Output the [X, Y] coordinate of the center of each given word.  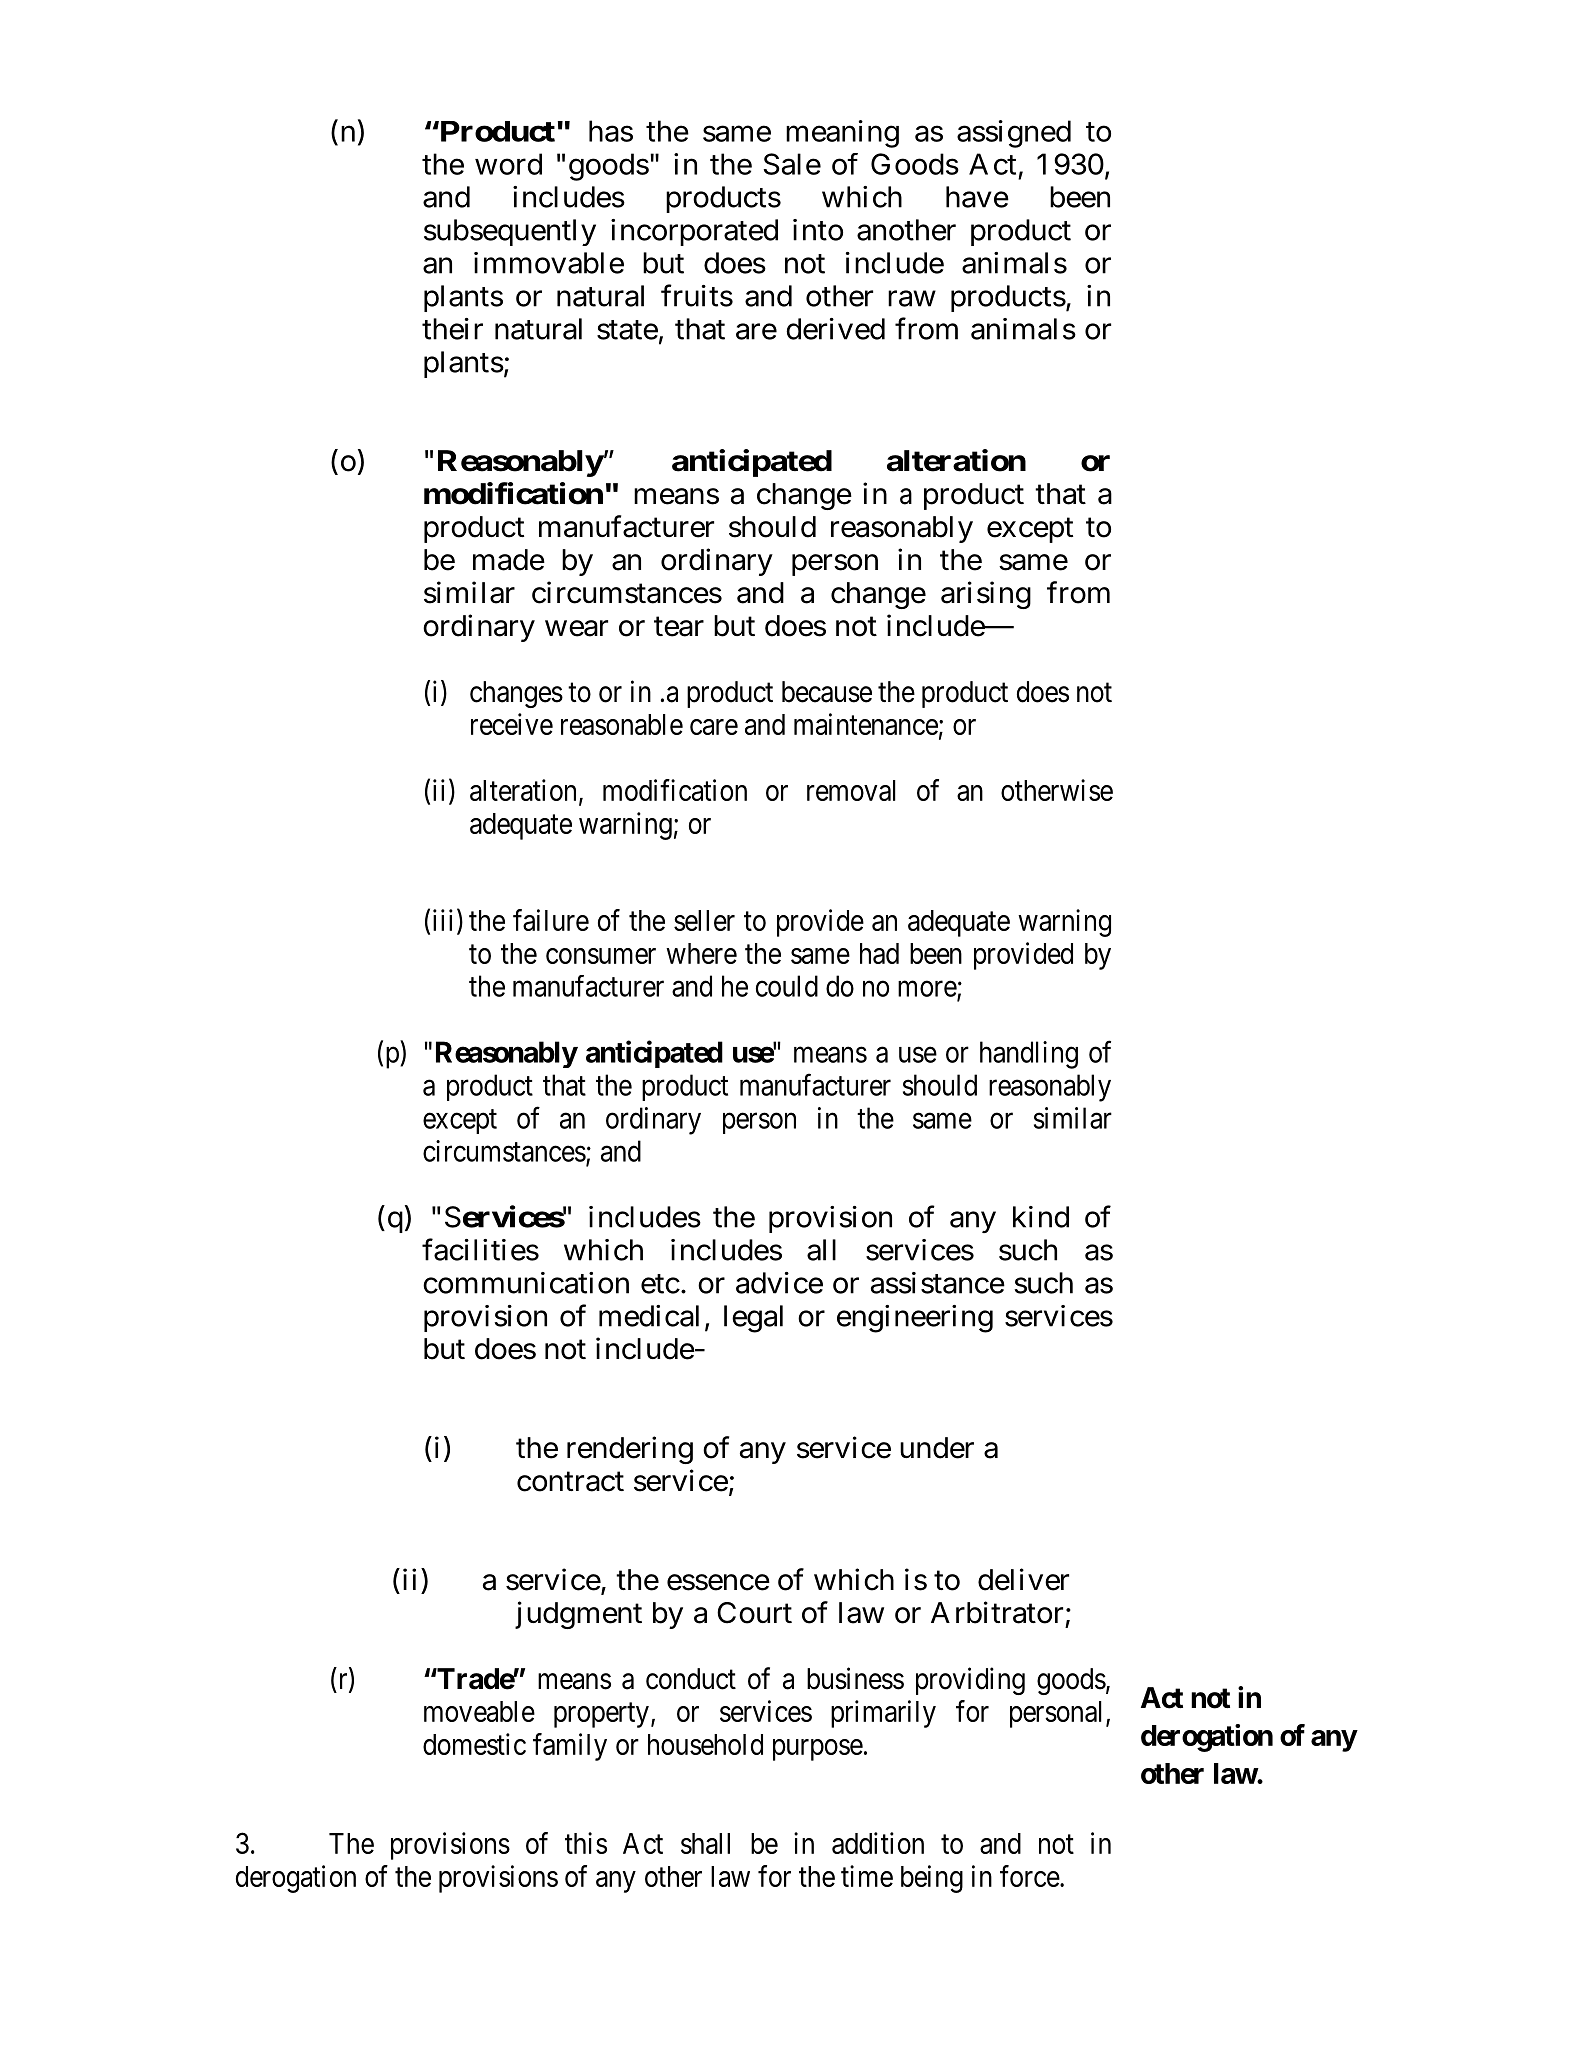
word [508, 164]
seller [704, 920]
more [928, 990]
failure [551, 920]
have [977, 197]
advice [779, 1283]
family [570, 1747]
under [937, 1448]
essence [718, 1582]
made [509, 560]
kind [1041, 1217]
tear [679, 627]
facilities [480, 1249]
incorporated [694, 232]
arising [986, 595]
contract [570, 1482]
